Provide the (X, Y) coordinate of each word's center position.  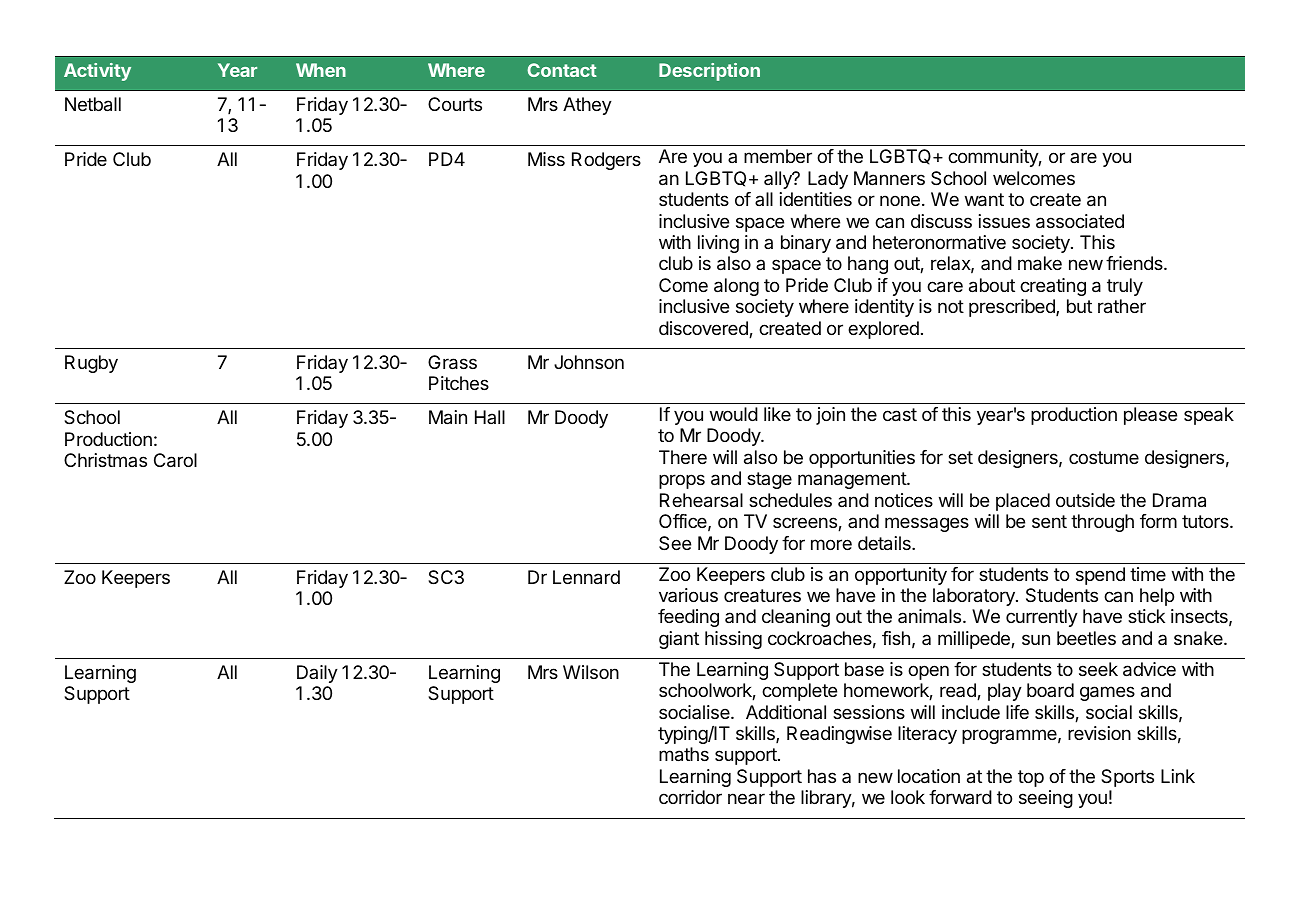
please (1150, 416)
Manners (889, 178)
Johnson (589, 362)
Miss (546, 159)
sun (1036, 639)
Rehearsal (701, 500)
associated (1080, 221)
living (718, 244)
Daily (317, 674)
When (321, 70)
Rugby (91, 364)
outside (1085, 500)
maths (684, 754)
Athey (587, 106)
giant (679, 640)
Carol (175, 460)
